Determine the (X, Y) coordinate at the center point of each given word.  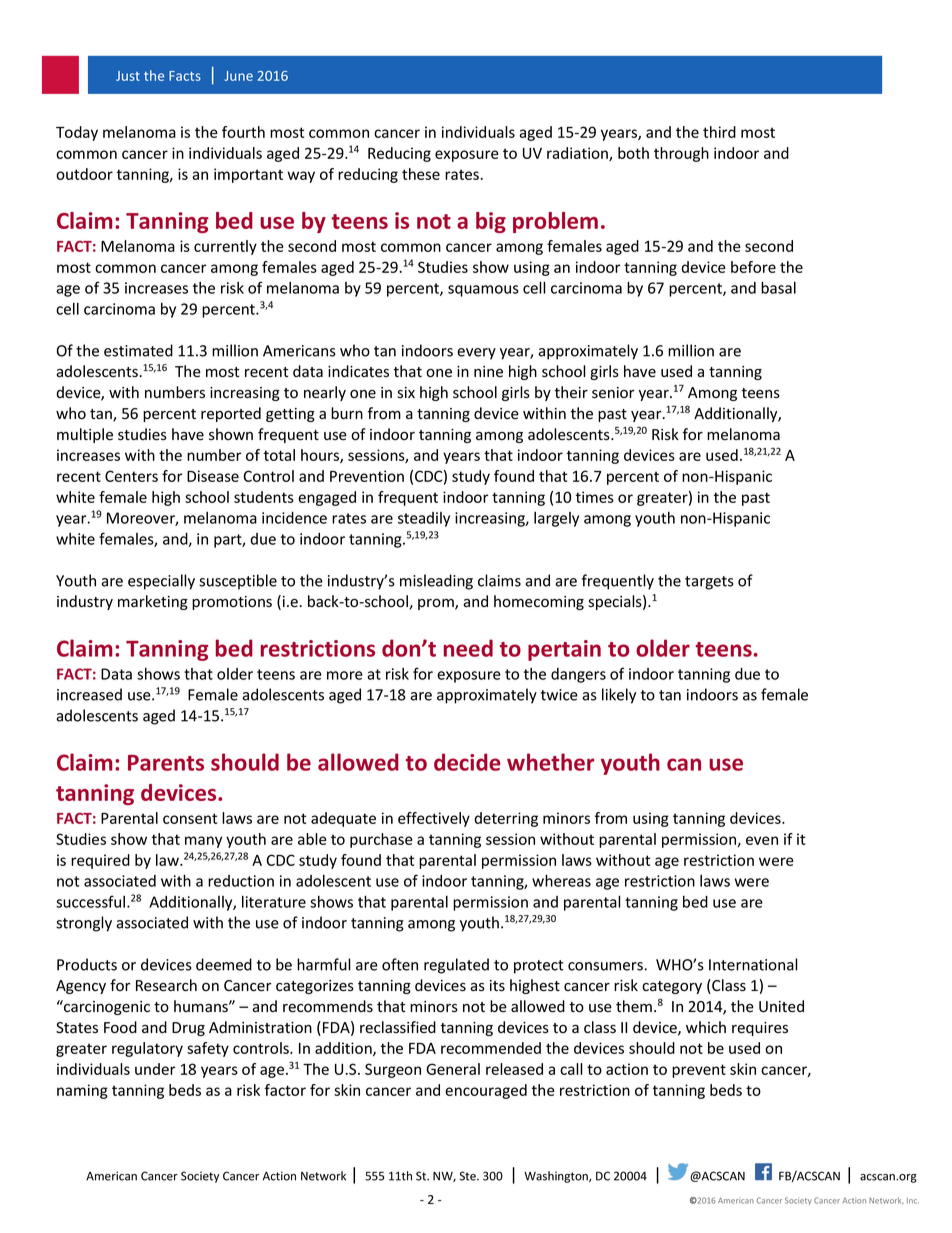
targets (709, 583)
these (421, 174)
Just (128, 76)
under (155, 1069)
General (453, 1069)
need (468, 648)
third (719, 132)
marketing (153, 602)
